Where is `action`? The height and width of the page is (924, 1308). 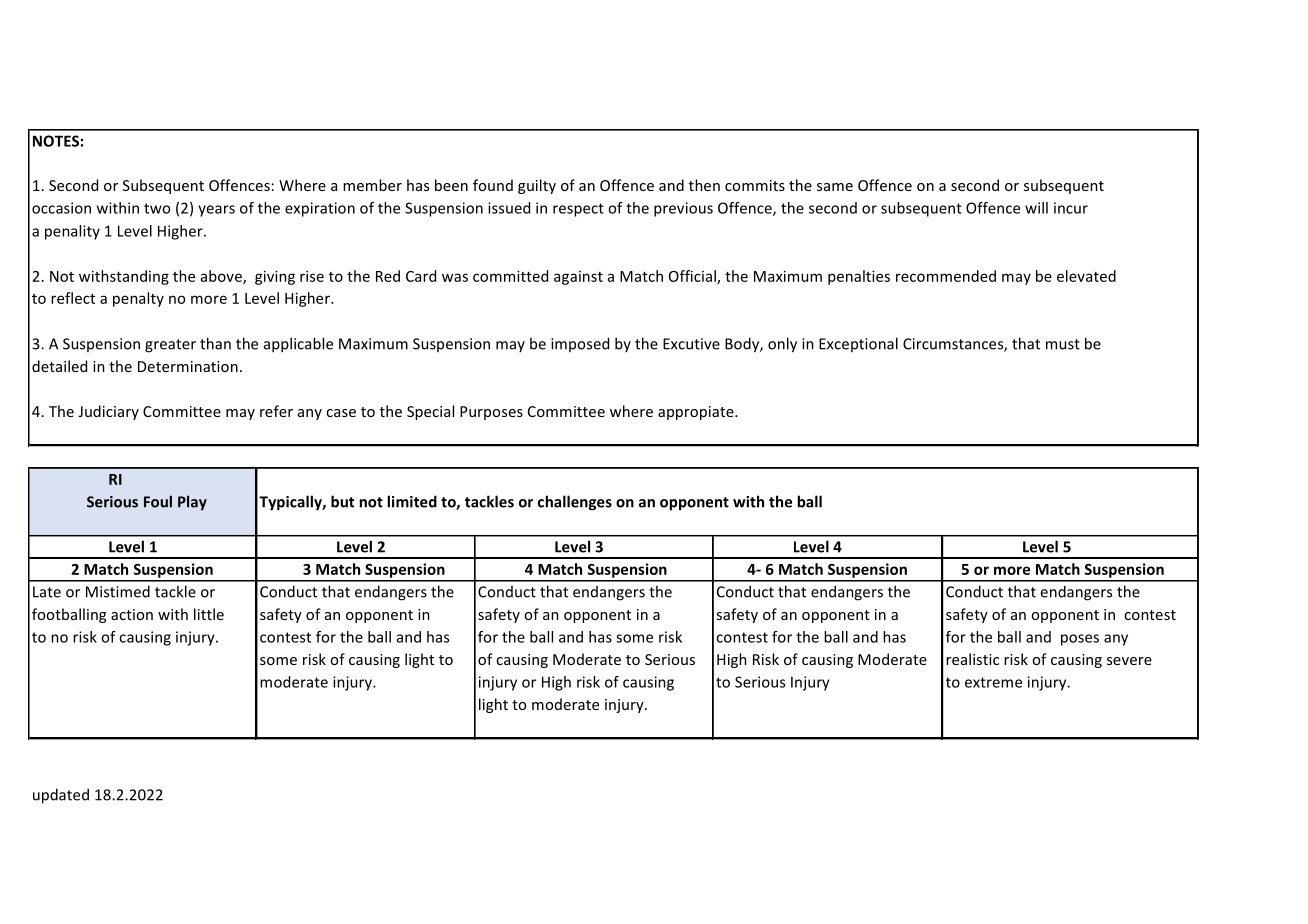
action is located at coordinates (132, 614).
